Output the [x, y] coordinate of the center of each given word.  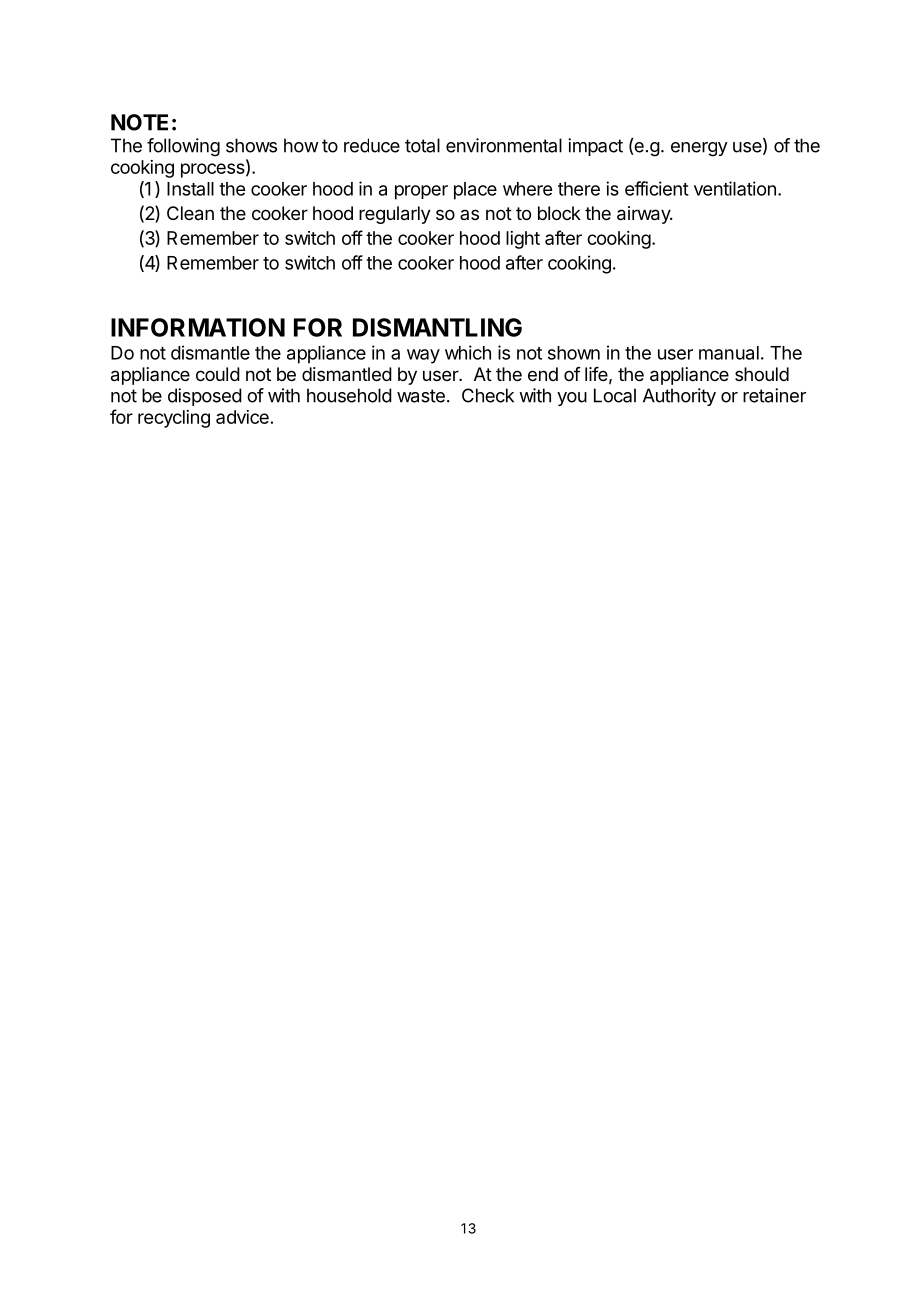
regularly [395, 215]
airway [644, 215]
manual [729, 353]
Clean [190, 213]
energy [699, 149]
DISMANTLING [437, 327]
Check [488, 395]
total [422, 145]
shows [251, 145]
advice [242, 417]
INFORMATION [198, 327]
